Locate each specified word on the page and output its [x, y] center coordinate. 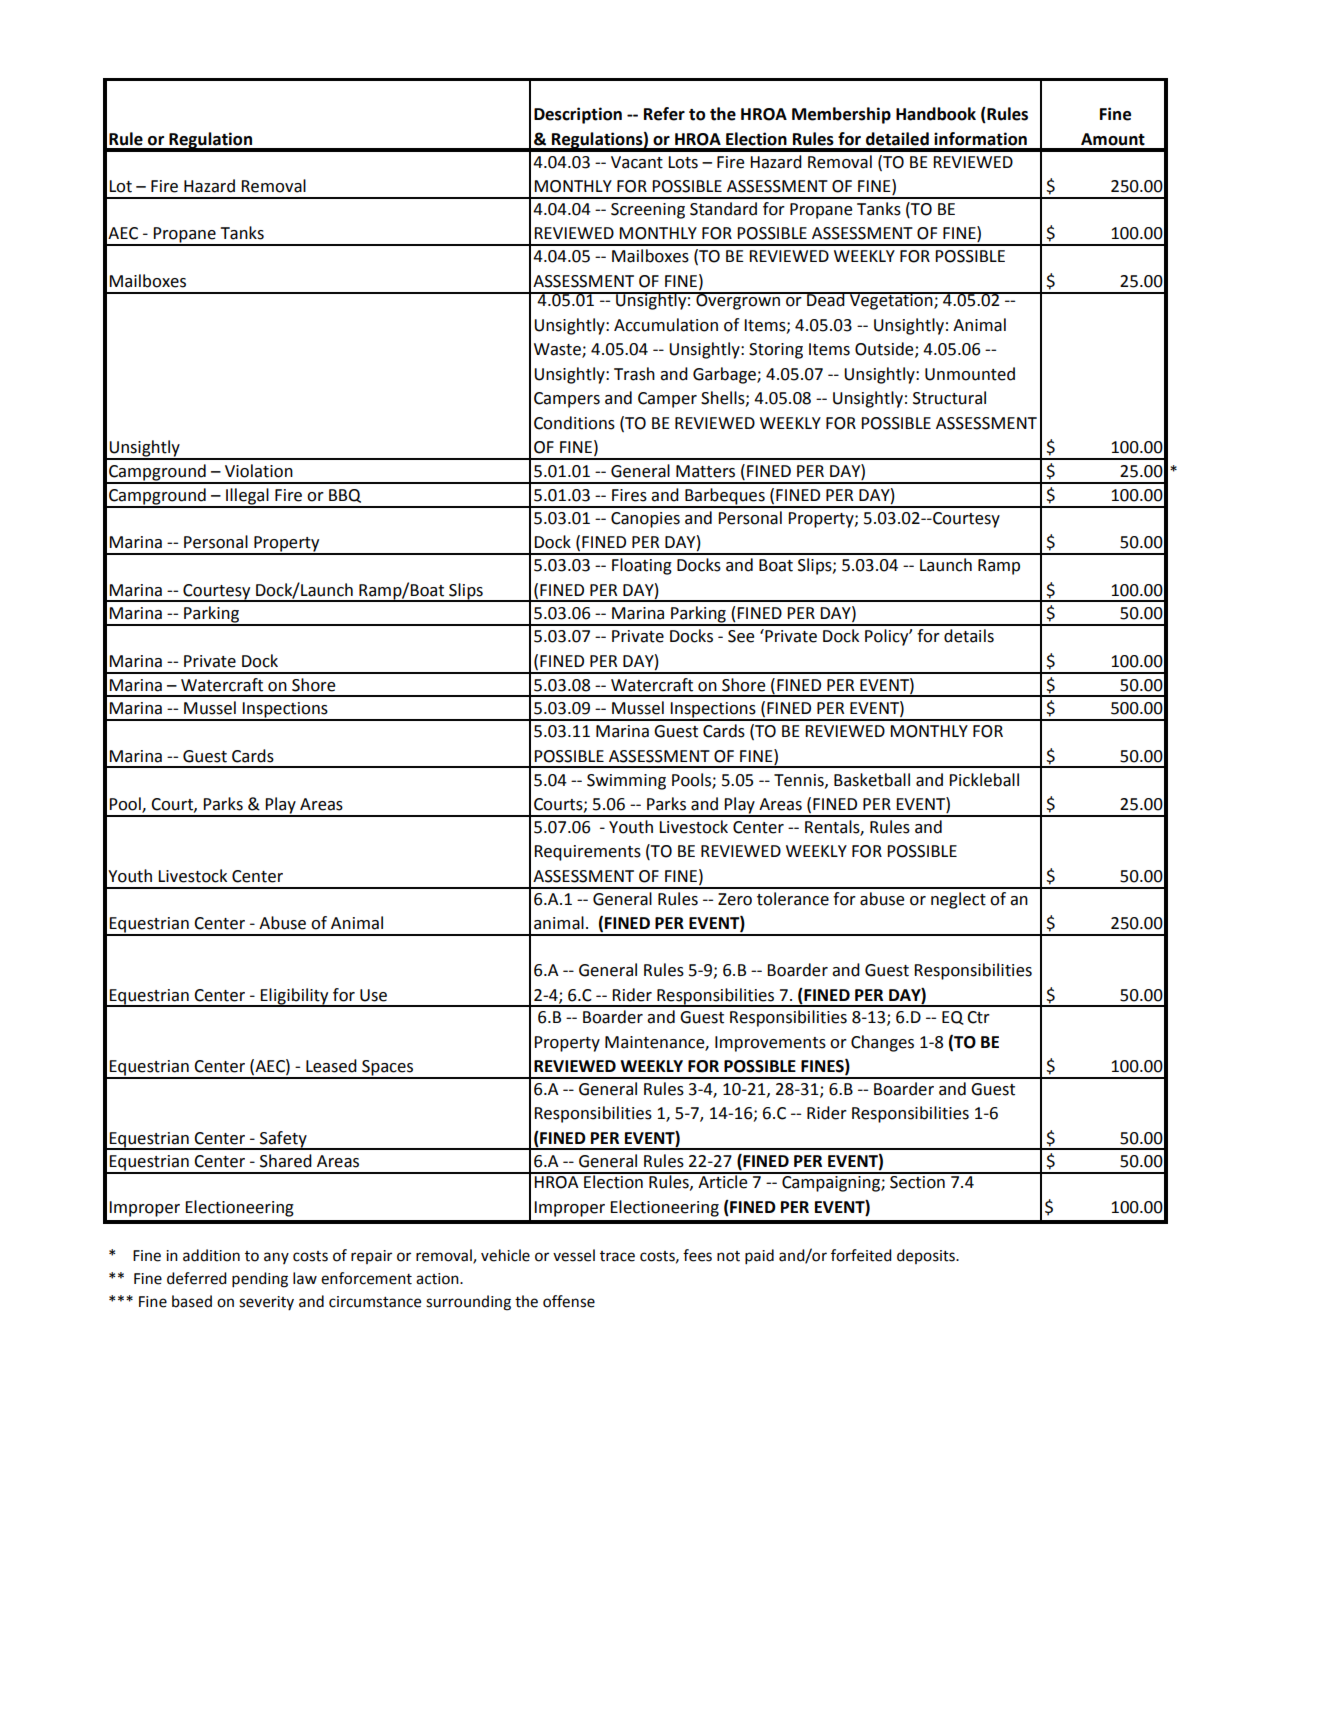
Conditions [574, 423]
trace [617, 1256]
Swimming [626, 782]
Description [578, 115]
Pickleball [984, 780]
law [305, 1278]
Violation [259, 471]
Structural [949, 398]
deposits [927, 1256]
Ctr [978, 1017]
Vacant [637, 162]
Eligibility [295, 997]
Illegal [247, 497]
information [980, 139]
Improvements [770, 1044]
